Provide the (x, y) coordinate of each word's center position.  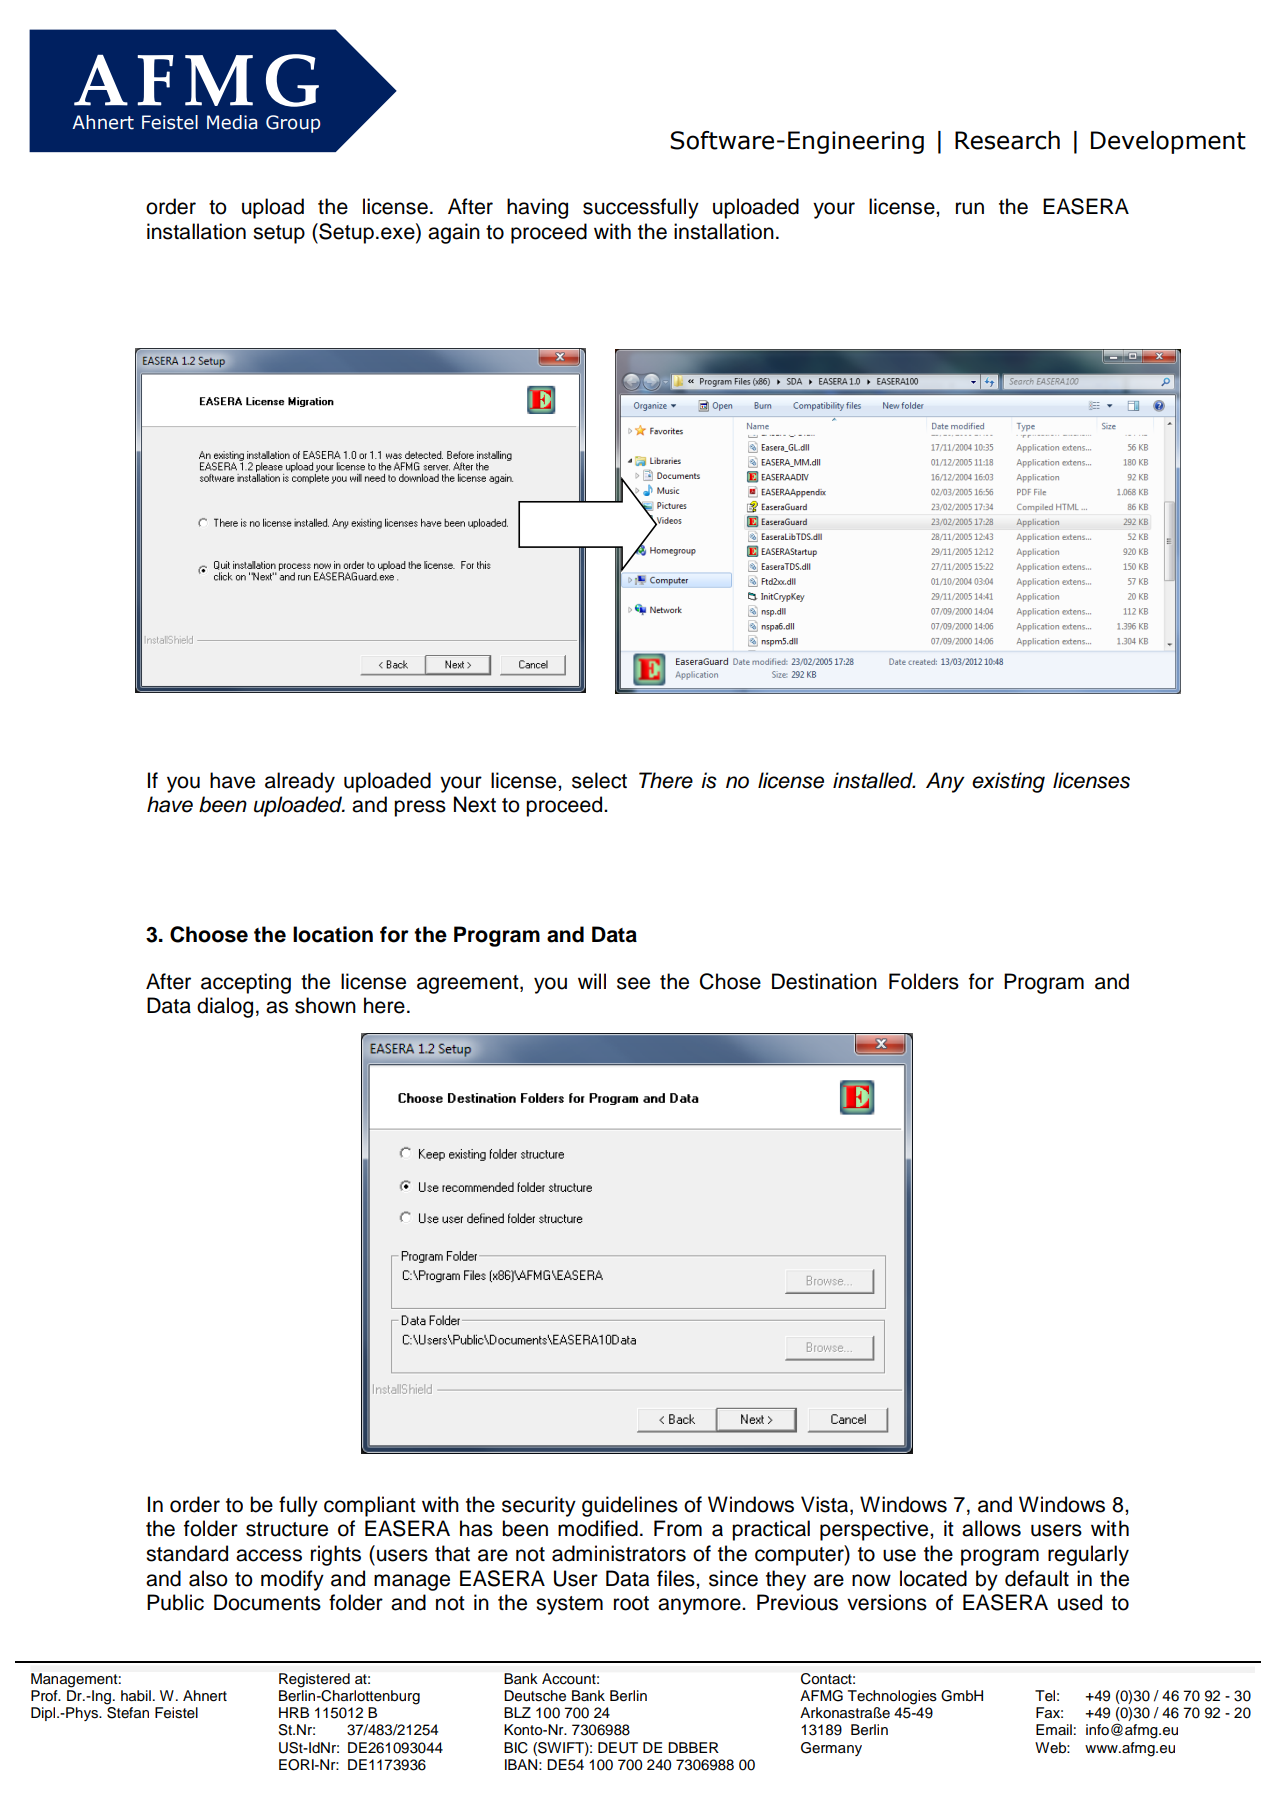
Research (1007, 140)
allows (991, 1528)
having (537, 208)
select (599, 780)
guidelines (630, 1506)
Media (232, 122)
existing (1008, 782)
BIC (516, 1748)
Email (1054, 1729)
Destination (824, 981)
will (592, 981)
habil (136, 1696)
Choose (209, 934)
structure (287, 1529)
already (300, 782)
